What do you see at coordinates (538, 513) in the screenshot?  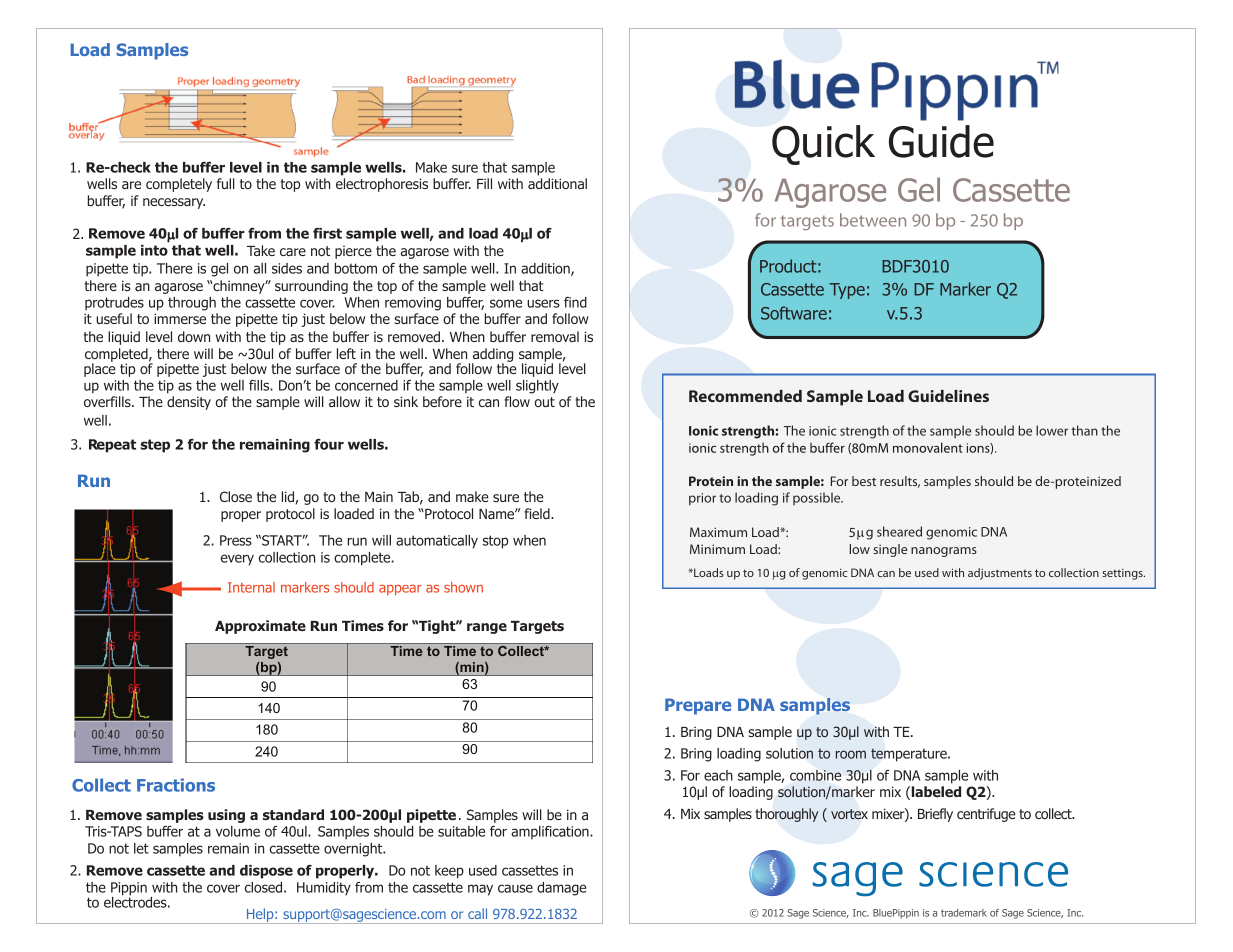 I see `field` at bounding box center [538, 513].
